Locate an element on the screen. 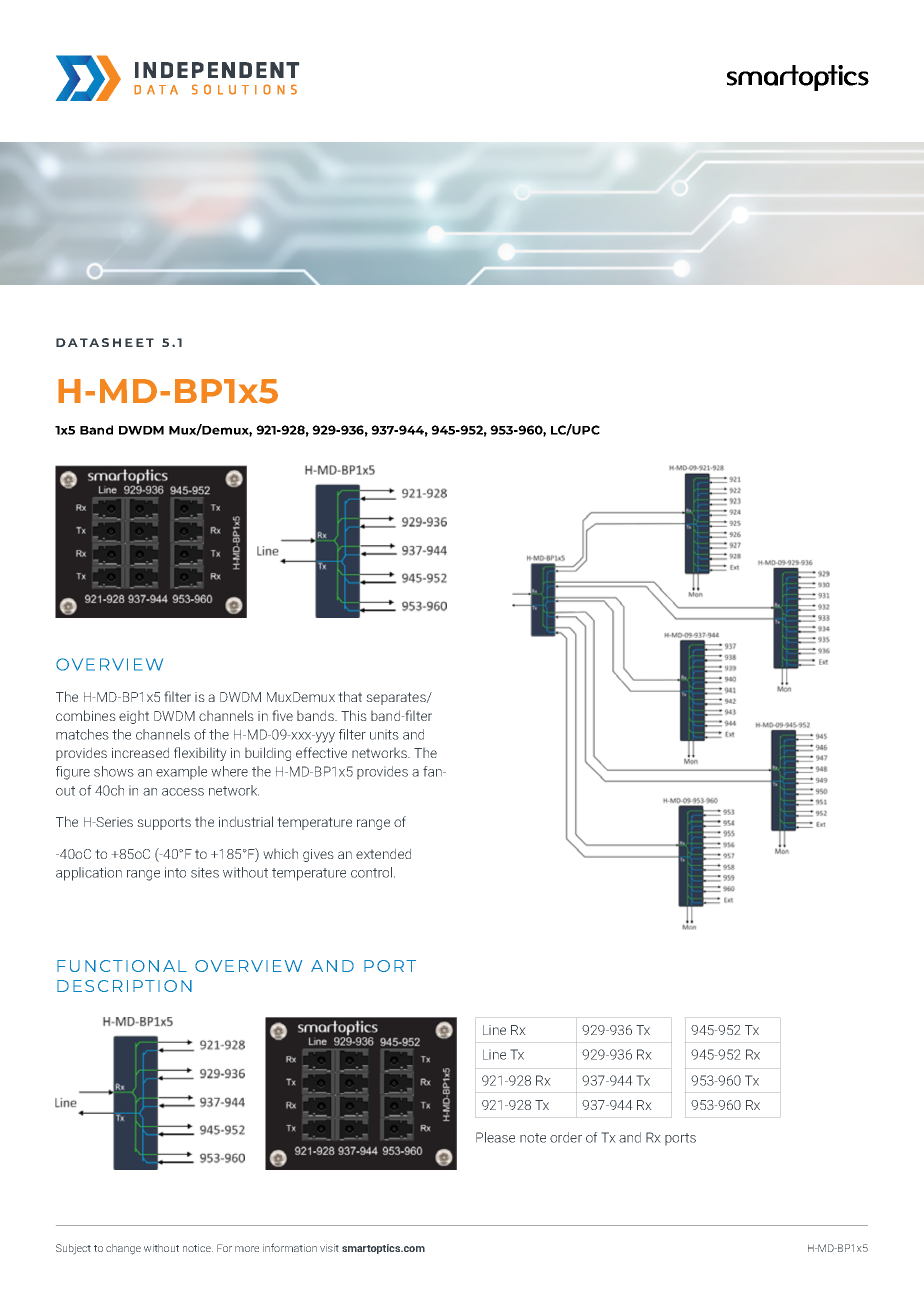  effective is located at coordinates (321, 752).
